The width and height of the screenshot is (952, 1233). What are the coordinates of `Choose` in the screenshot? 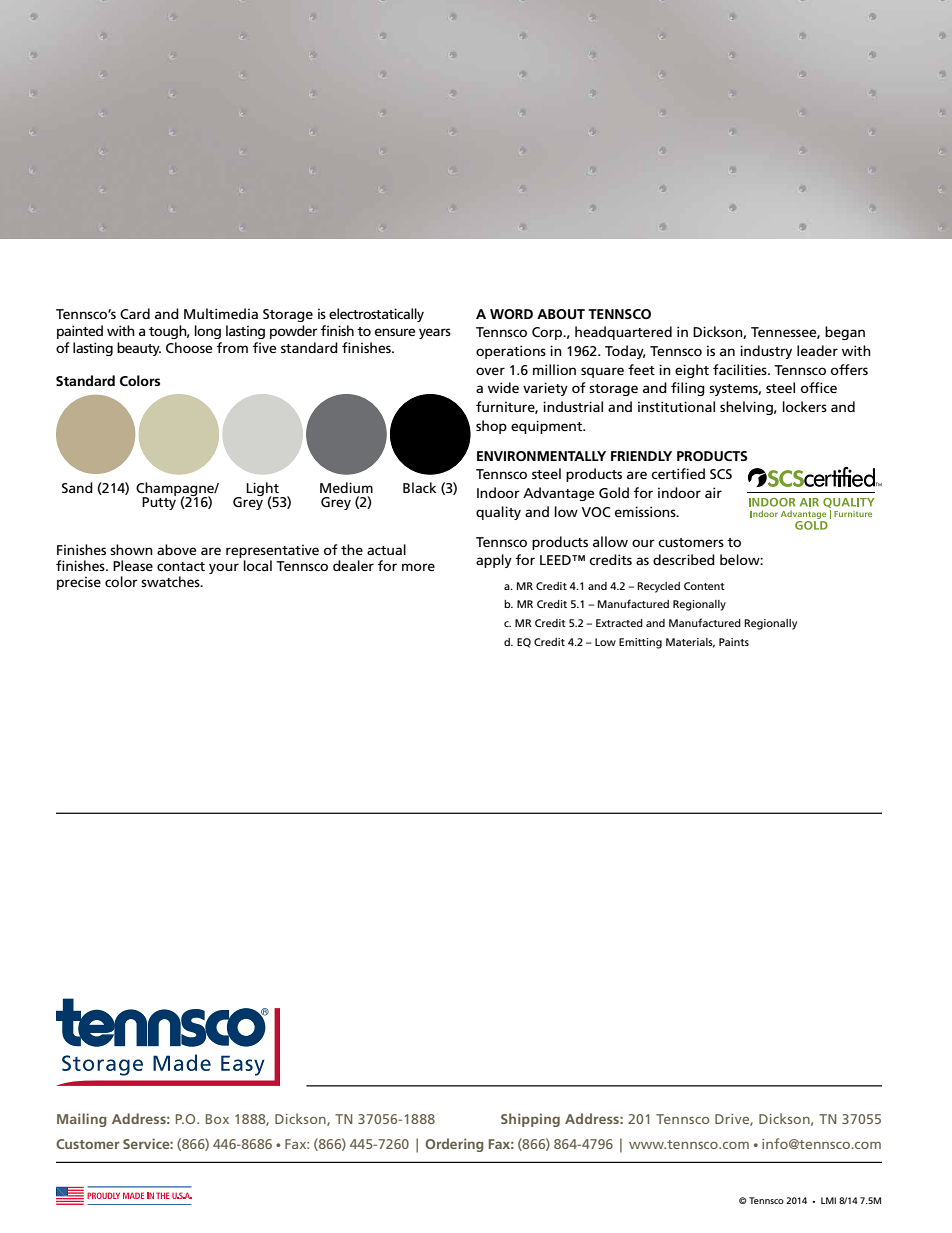 It's located at (189, 347).
